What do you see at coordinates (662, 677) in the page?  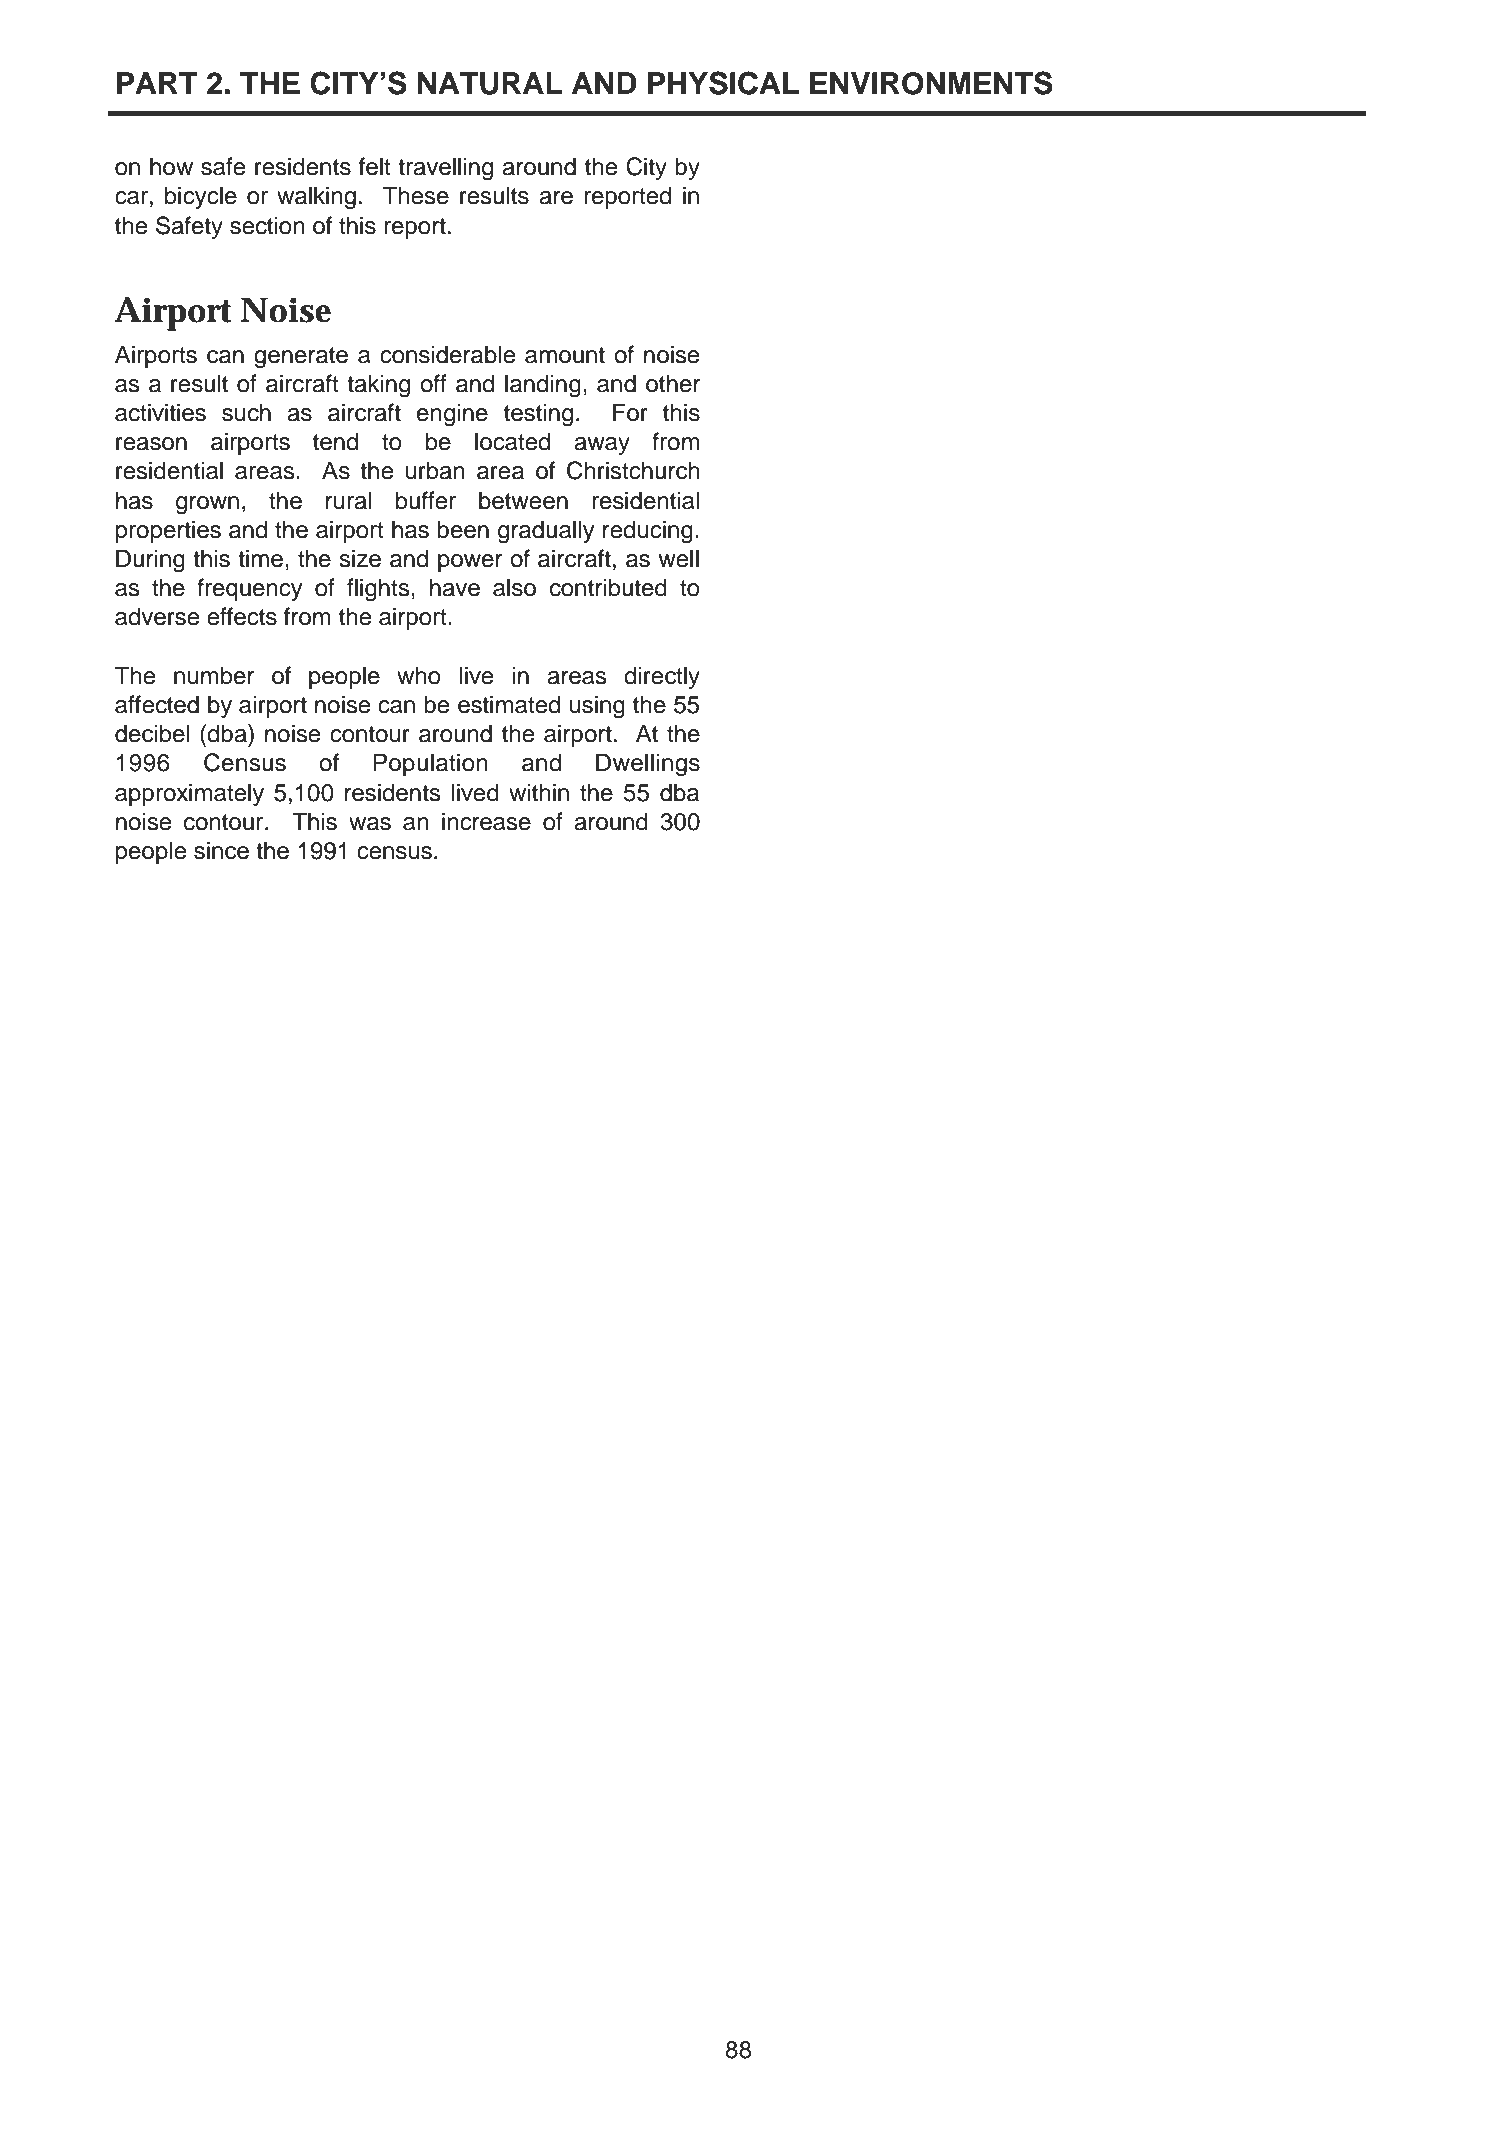 I see `directly` at bounding box center [662, 677].
